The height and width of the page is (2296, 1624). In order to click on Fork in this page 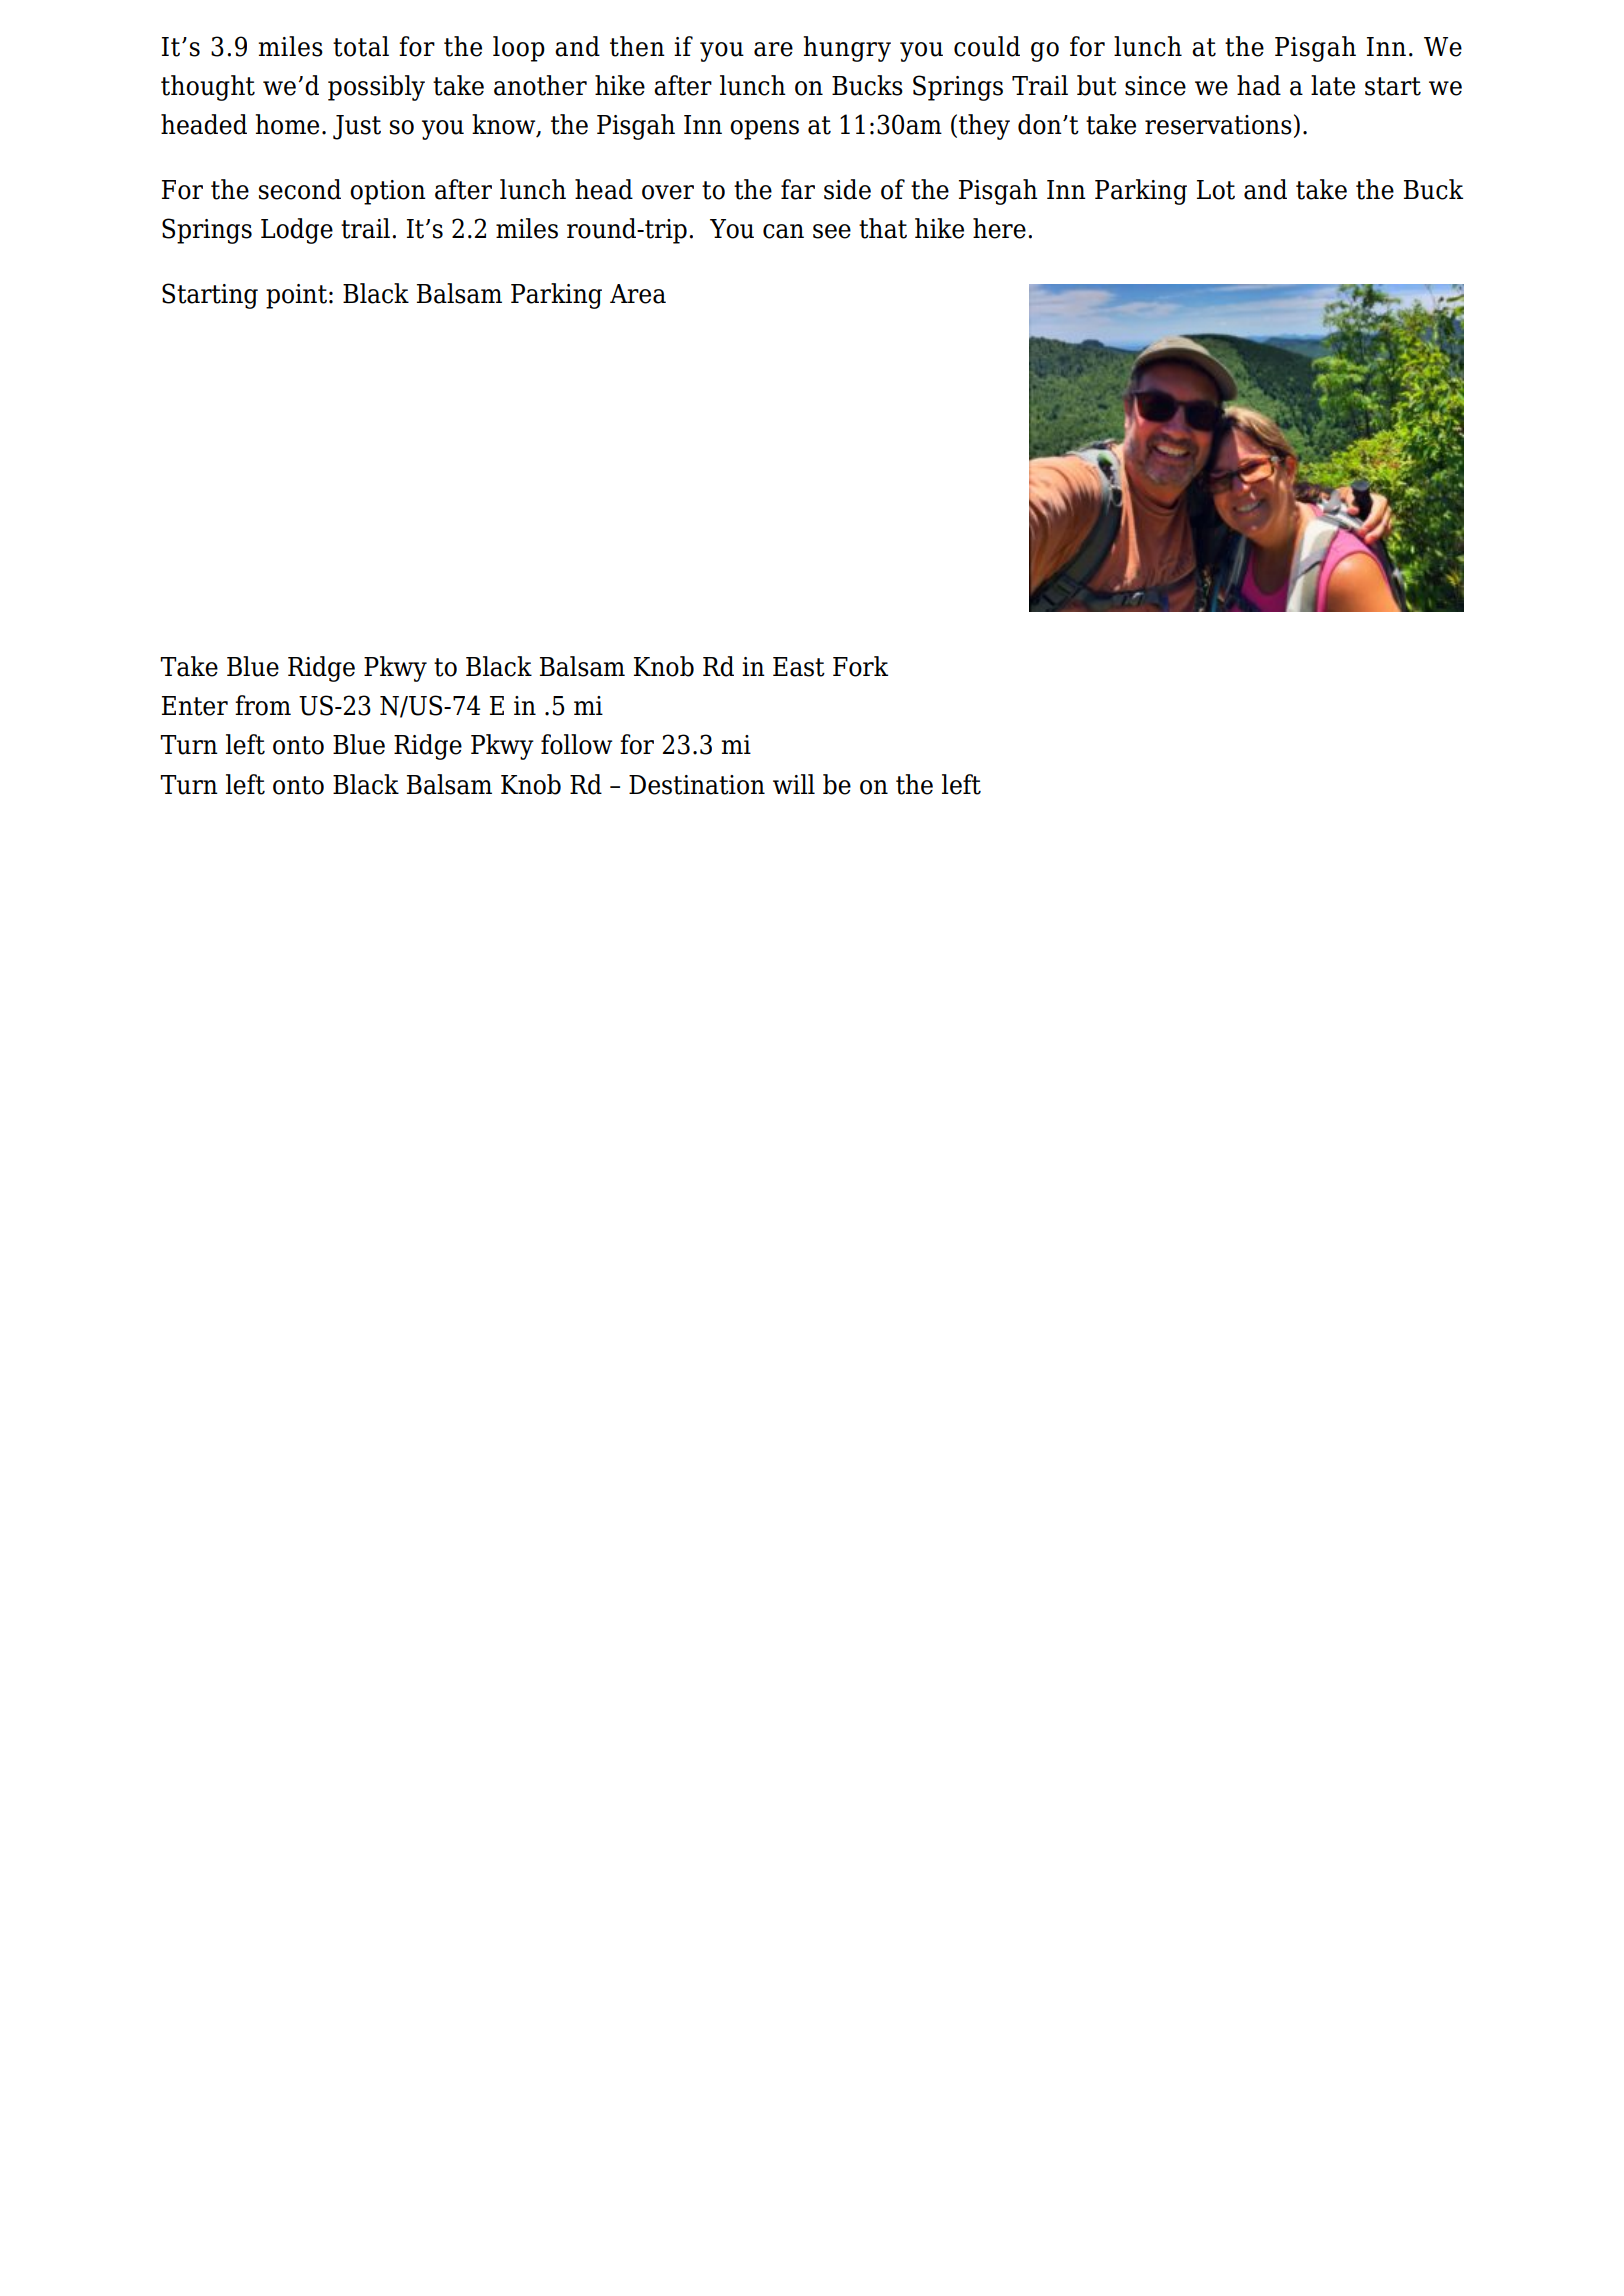, I will do `click(860, 666)`.
